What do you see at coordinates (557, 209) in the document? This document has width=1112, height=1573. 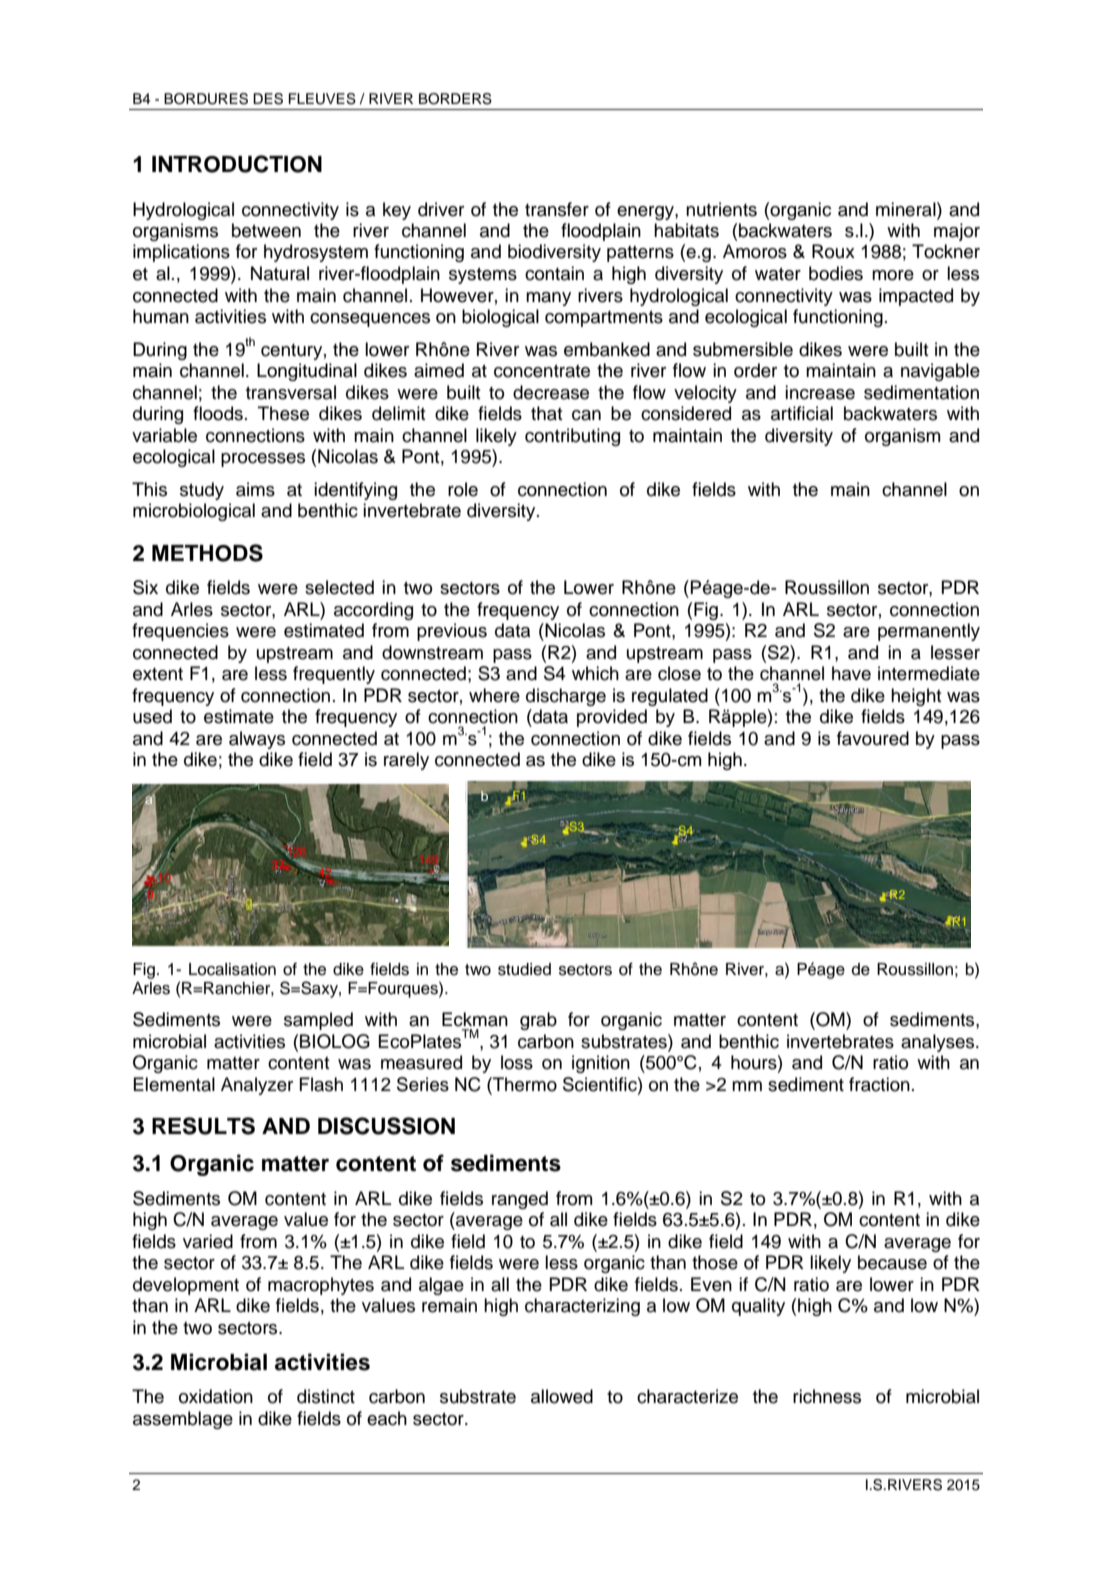 I see `transfer` at bounding box center [557, 209].
